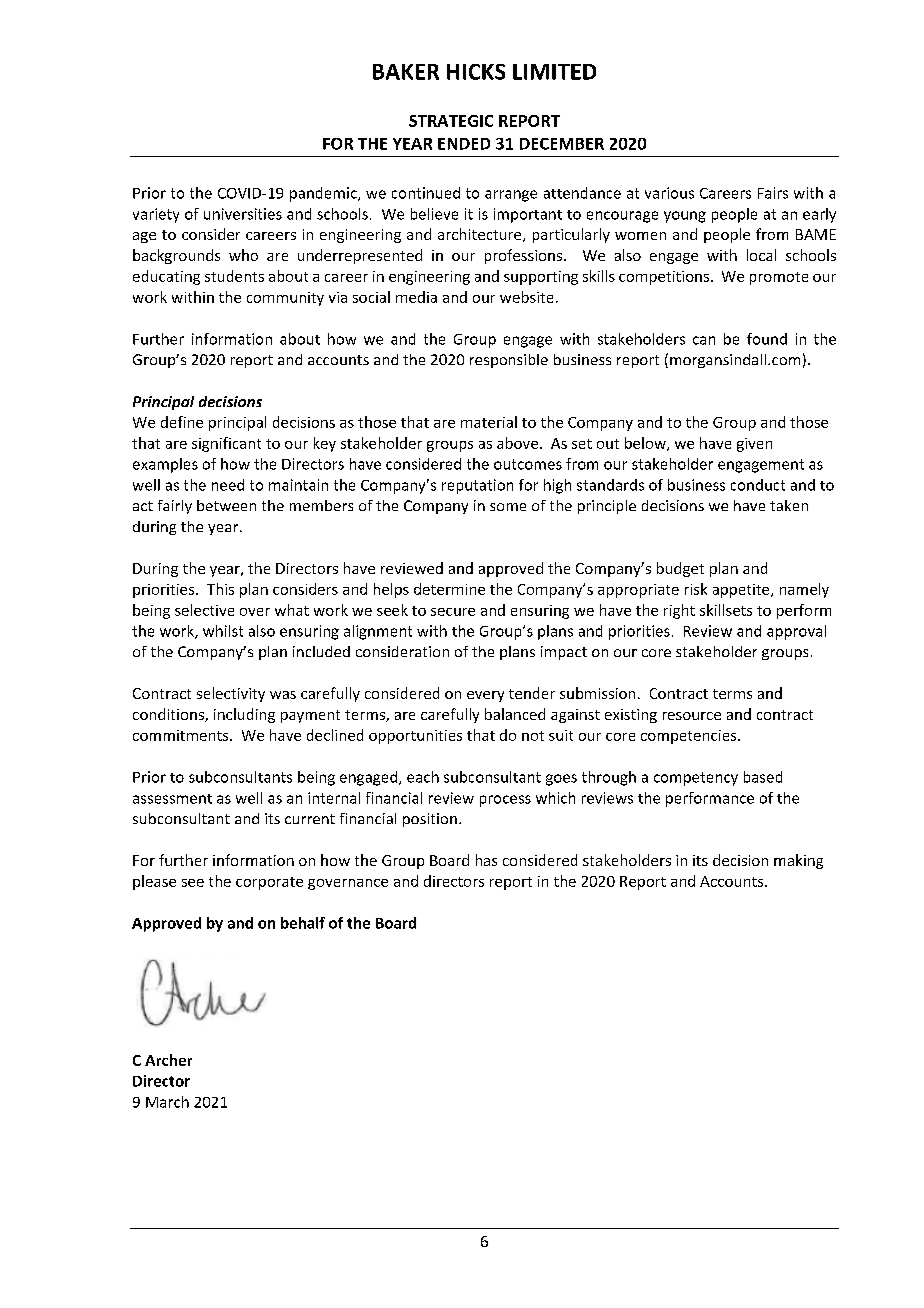 Image resolution: width=924 pixels, height=1308 pixels. Describe the element at coordinates (798, 861) in the document. I see `making` at that location.
